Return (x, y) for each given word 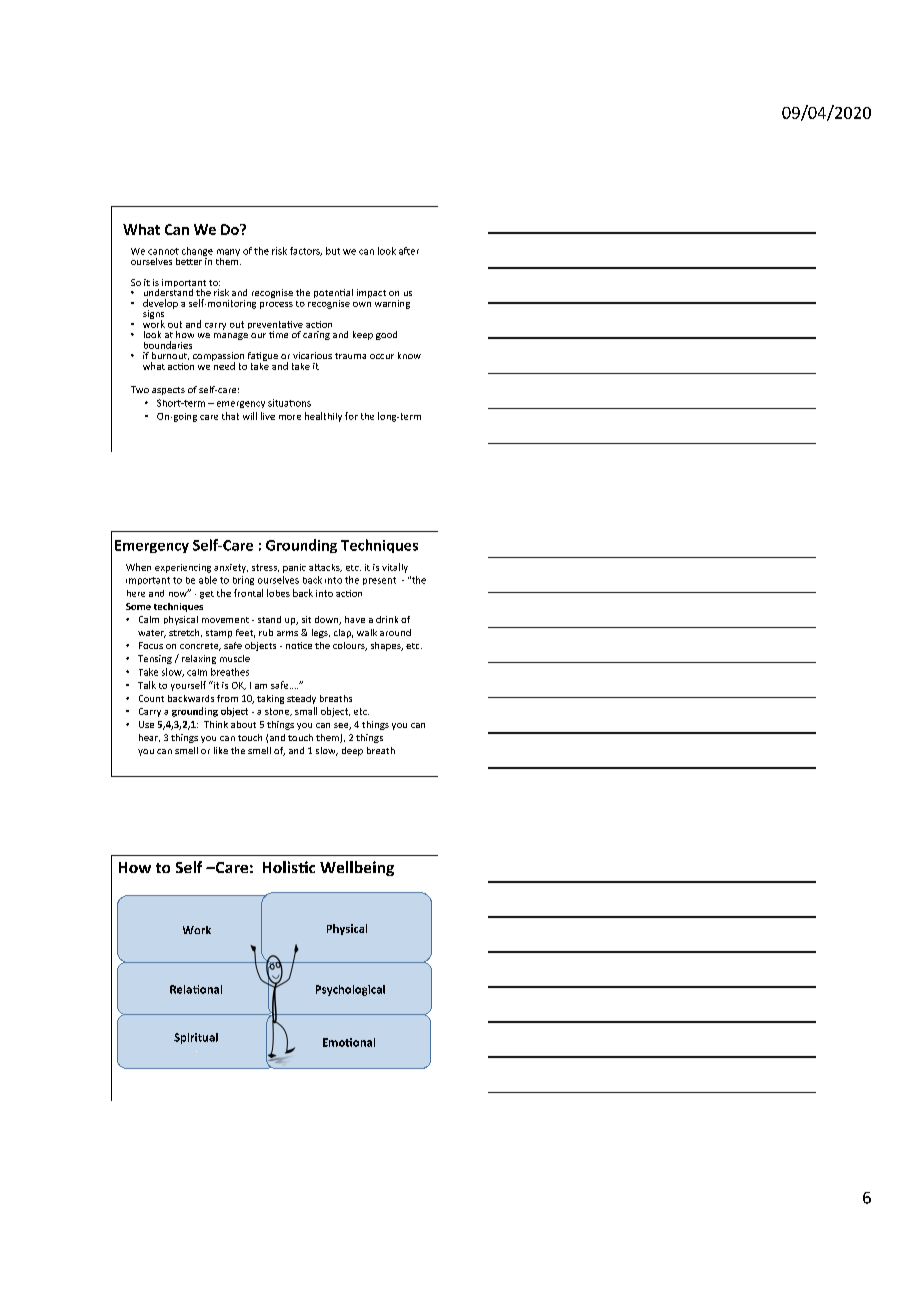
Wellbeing (357, 868)
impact (371, 293)
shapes (387, 646)
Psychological (350, 990)
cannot (163, 251)
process (276, 305)
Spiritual (196, 1038)
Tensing (155, 659)
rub (266, 632)
